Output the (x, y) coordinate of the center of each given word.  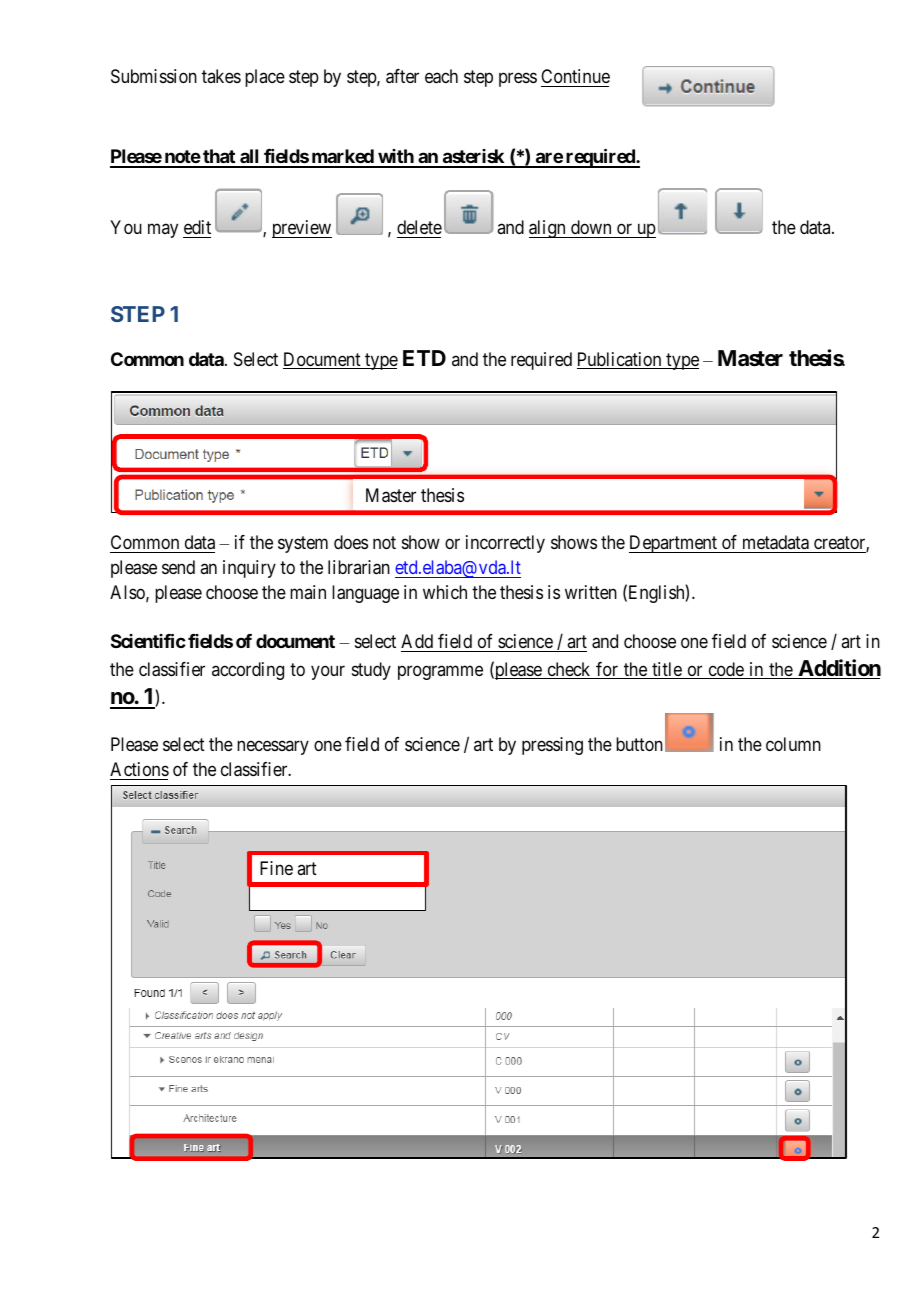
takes (221, 76)
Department (674, 544)
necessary (273, 748)
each (441, 76)
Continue (575, 76)
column (793, 744)
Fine (276, 868)
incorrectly (505, 544)
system (303, 545)
